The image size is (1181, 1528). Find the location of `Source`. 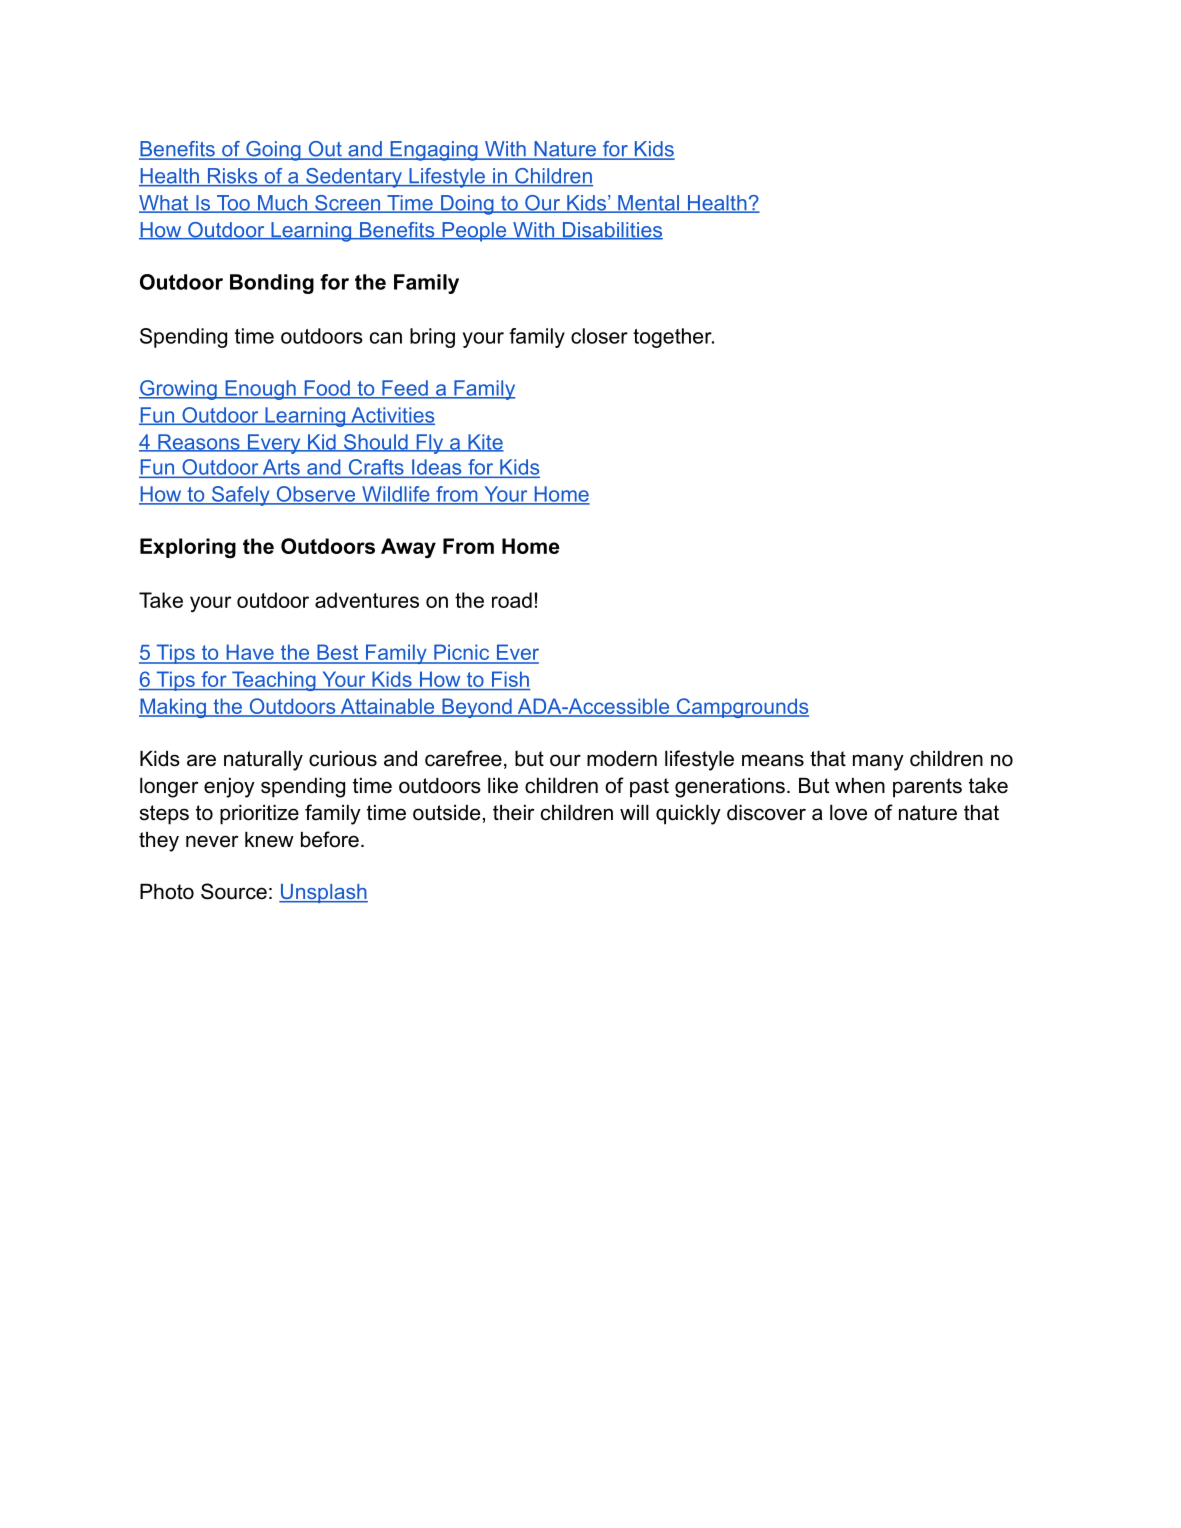

Source is located at coordinates (234, 891).
